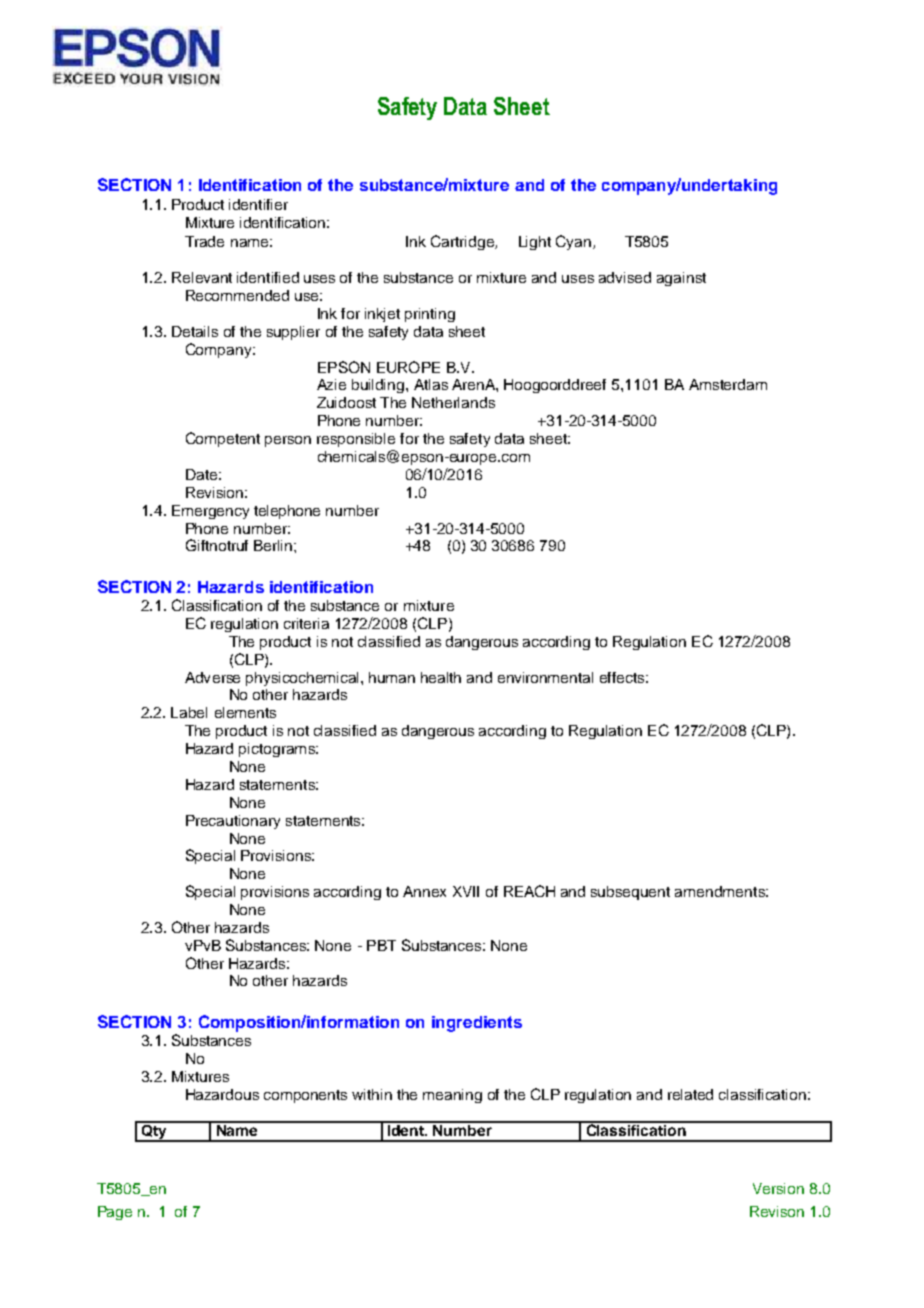  Describe the element at coordinates (681, 279) in the screenshot. I see `against` at that location.
